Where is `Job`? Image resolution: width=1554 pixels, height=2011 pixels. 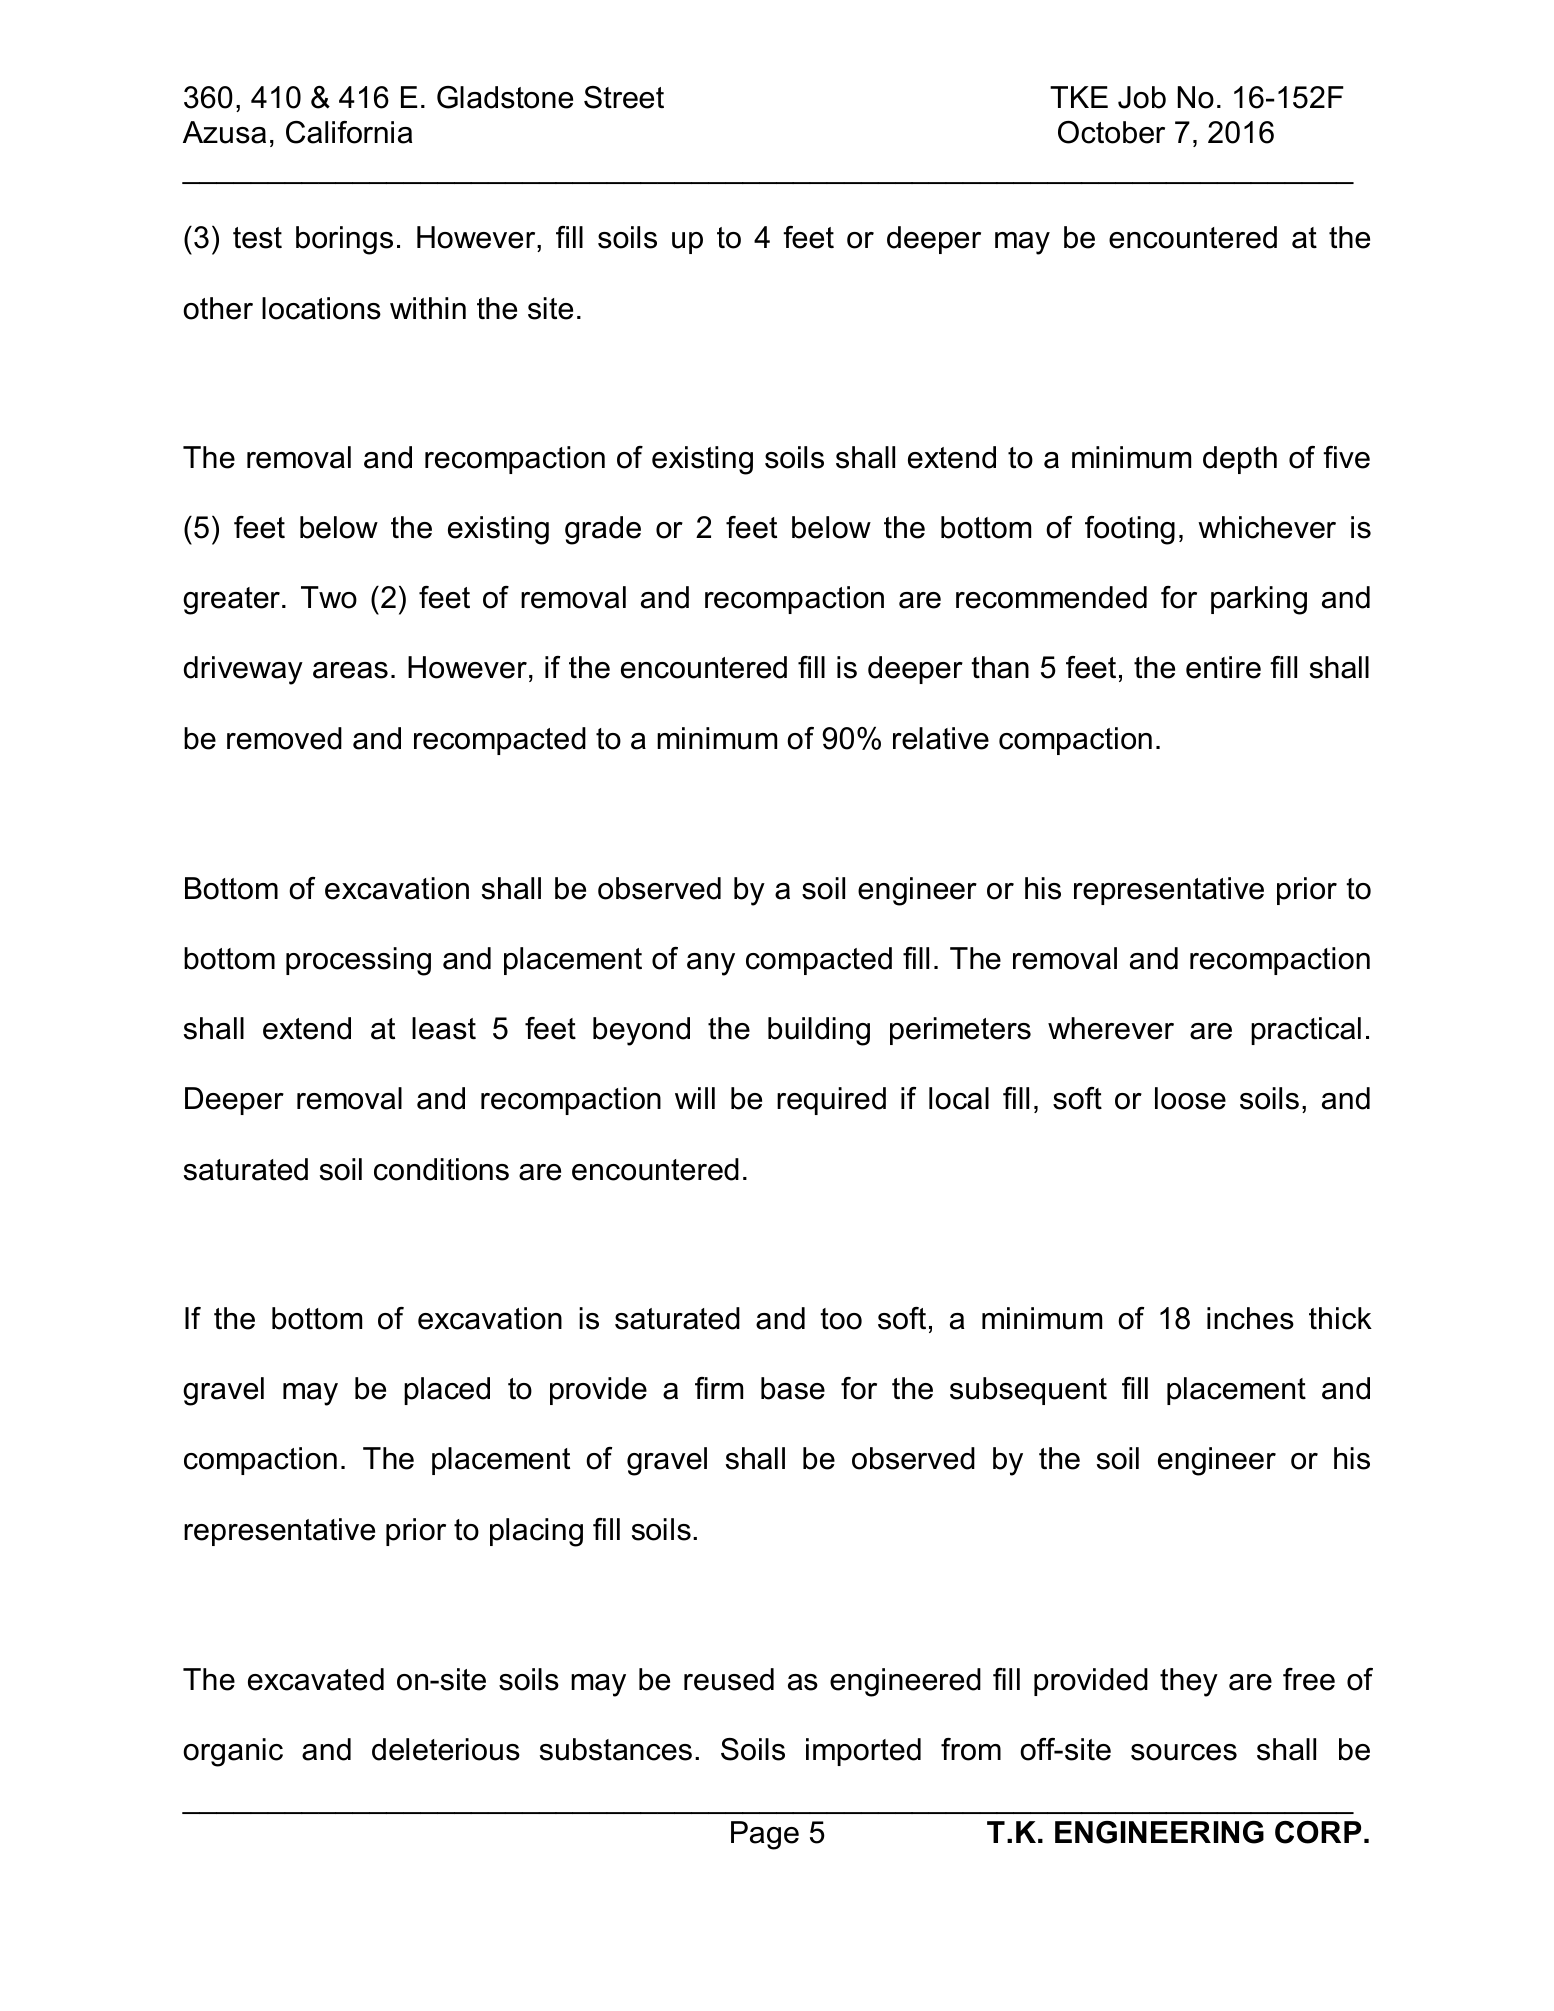
Job is located at coordinates (1142, 97).
